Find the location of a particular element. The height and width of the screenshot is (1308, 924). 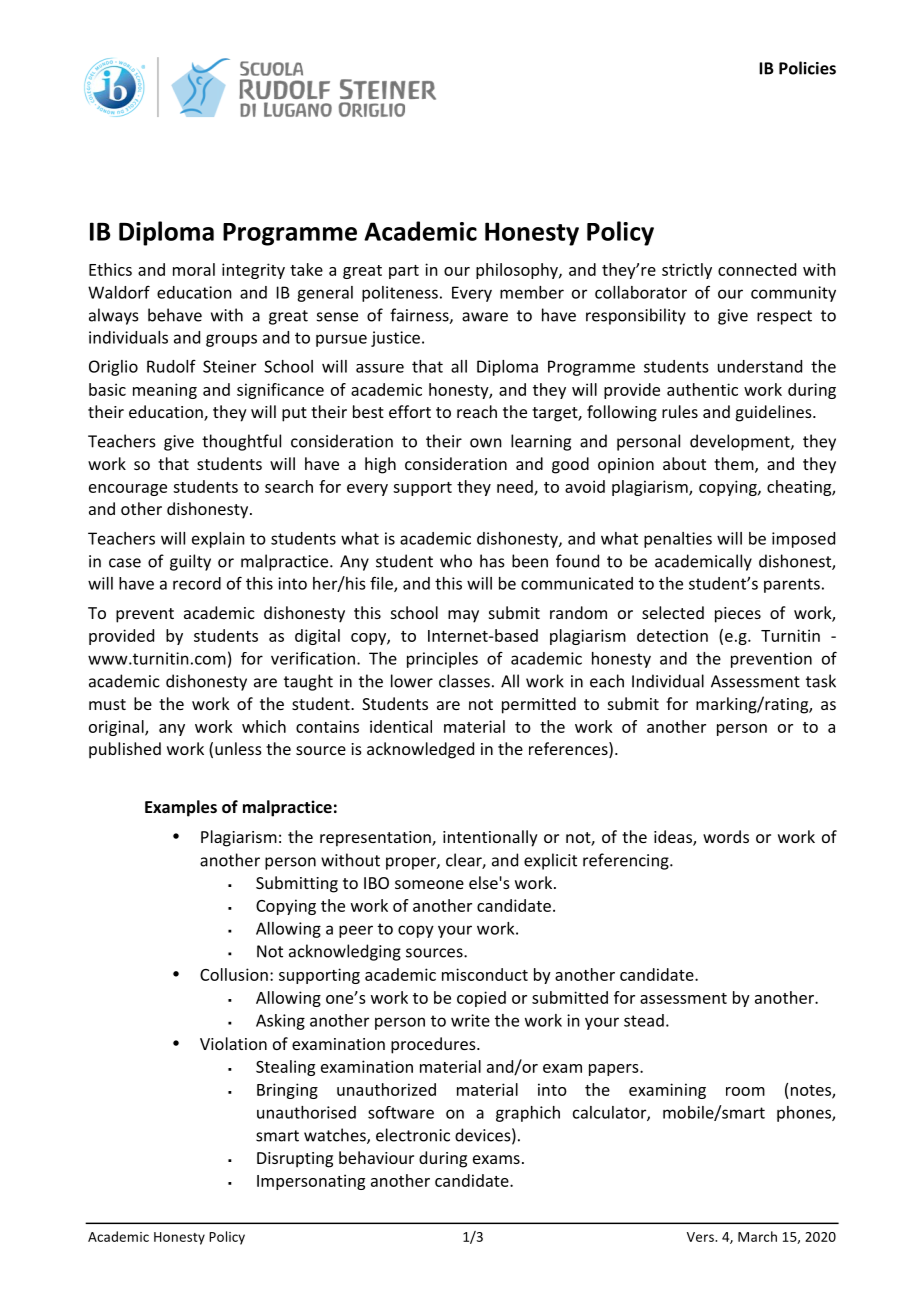

record is located at coordinates (197, 583).
